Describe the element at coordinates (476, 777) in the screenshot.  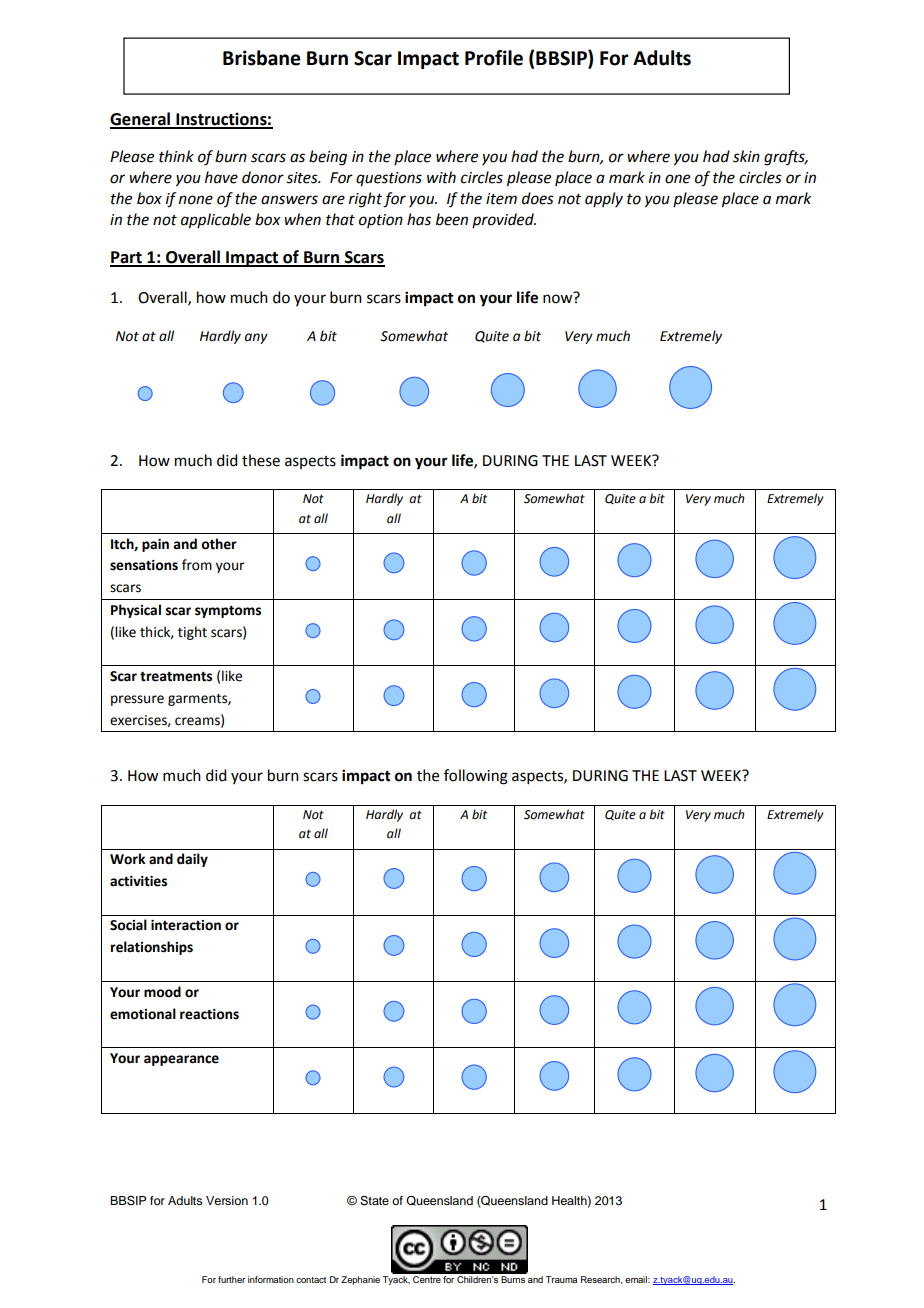
I see `following` at that location.
